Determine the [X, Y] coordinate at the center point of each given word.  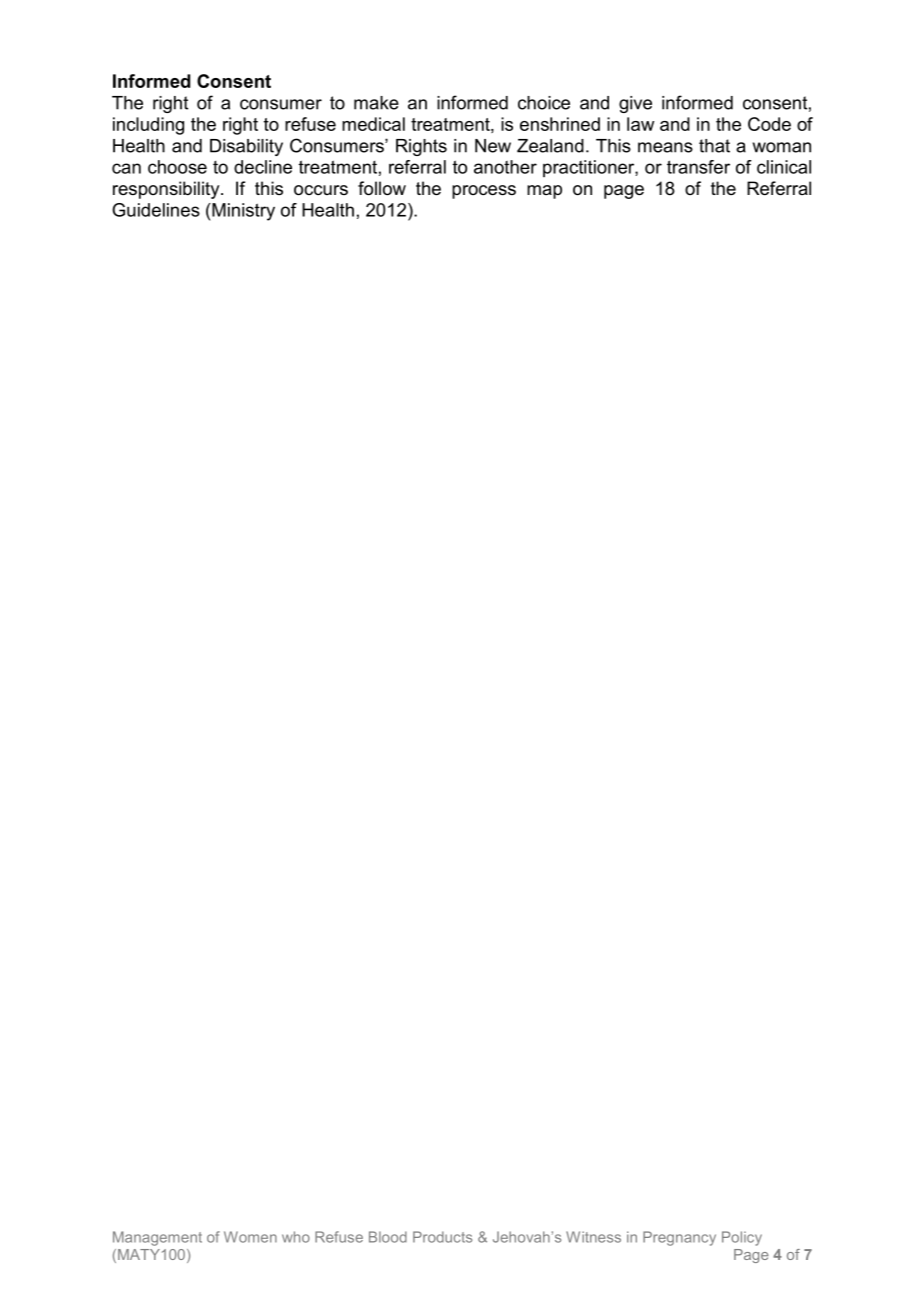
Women [250, 1237]
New [493, 146]
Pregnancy [679, 1238]
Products [442, 1237]
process [484, 192]
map [544, 192]
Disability [246, 147]
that [714, 146]
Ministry [242, 212]
